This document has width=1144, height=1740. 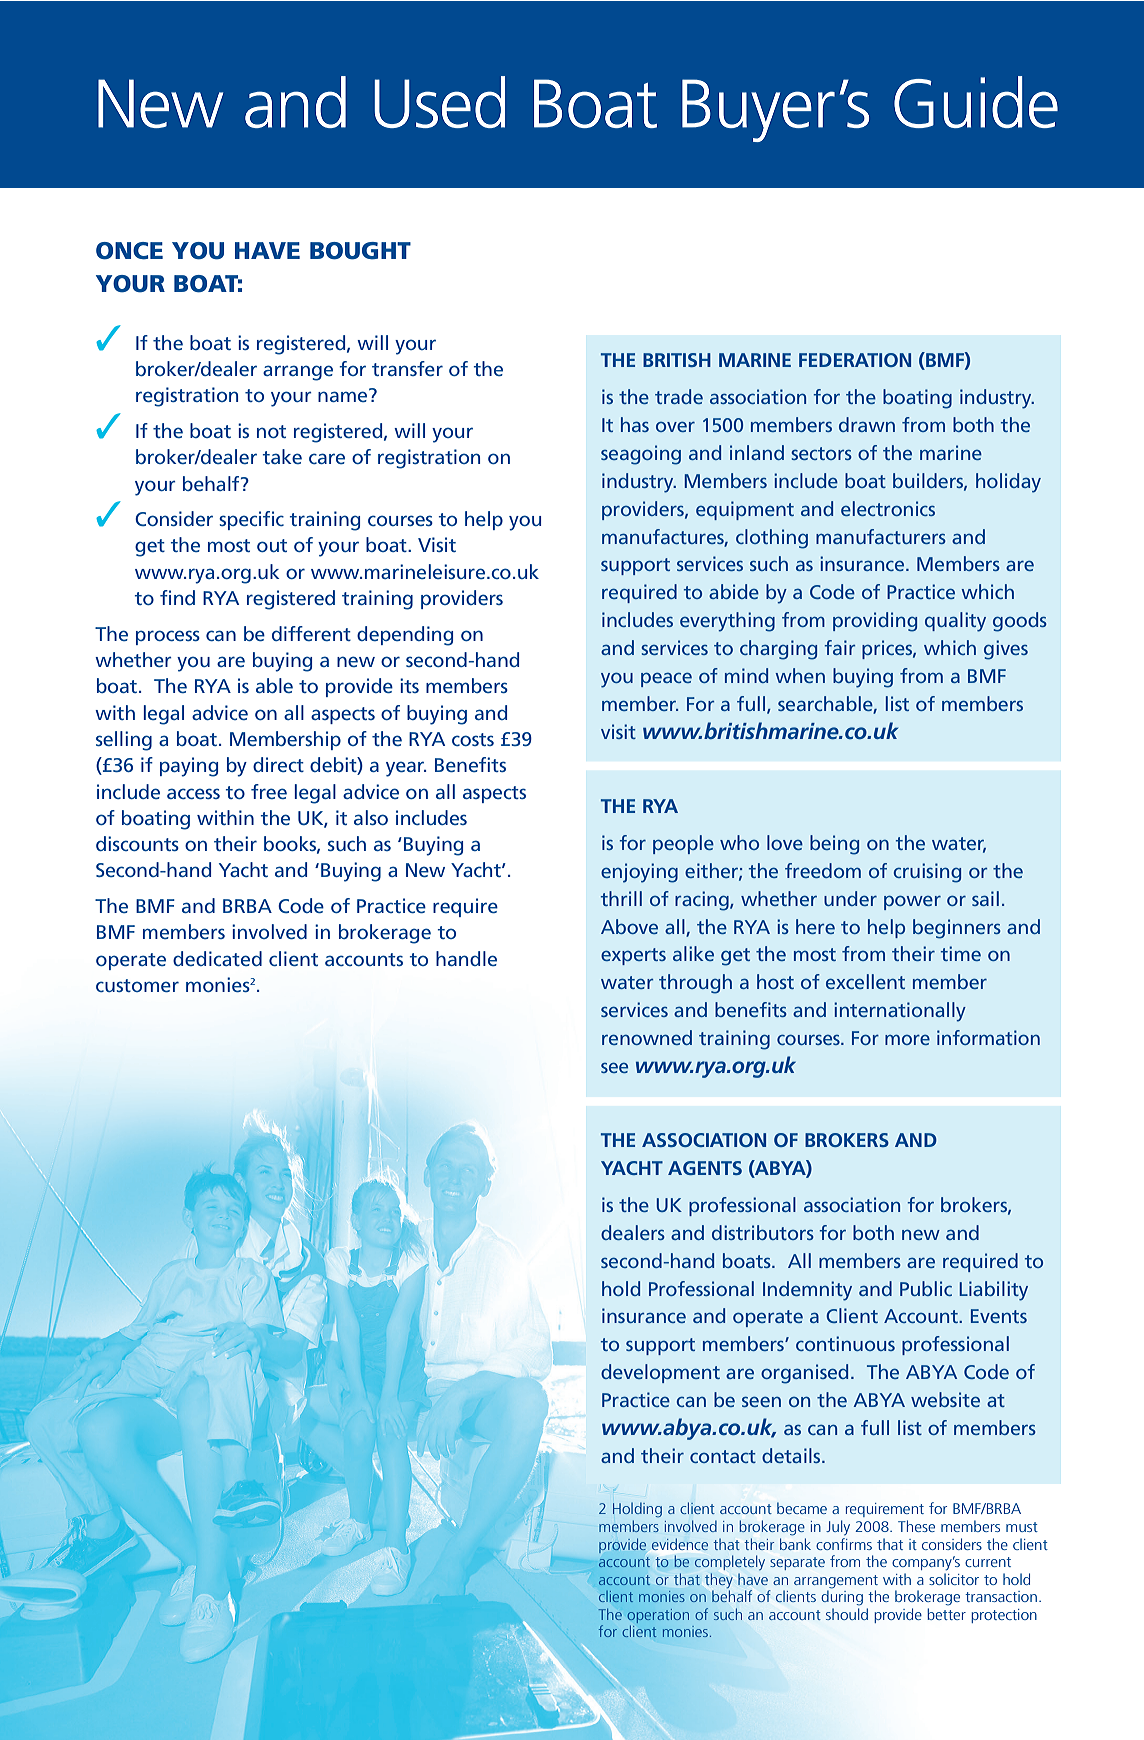 I want to click on evidence, so click(x=680, y=1544).
